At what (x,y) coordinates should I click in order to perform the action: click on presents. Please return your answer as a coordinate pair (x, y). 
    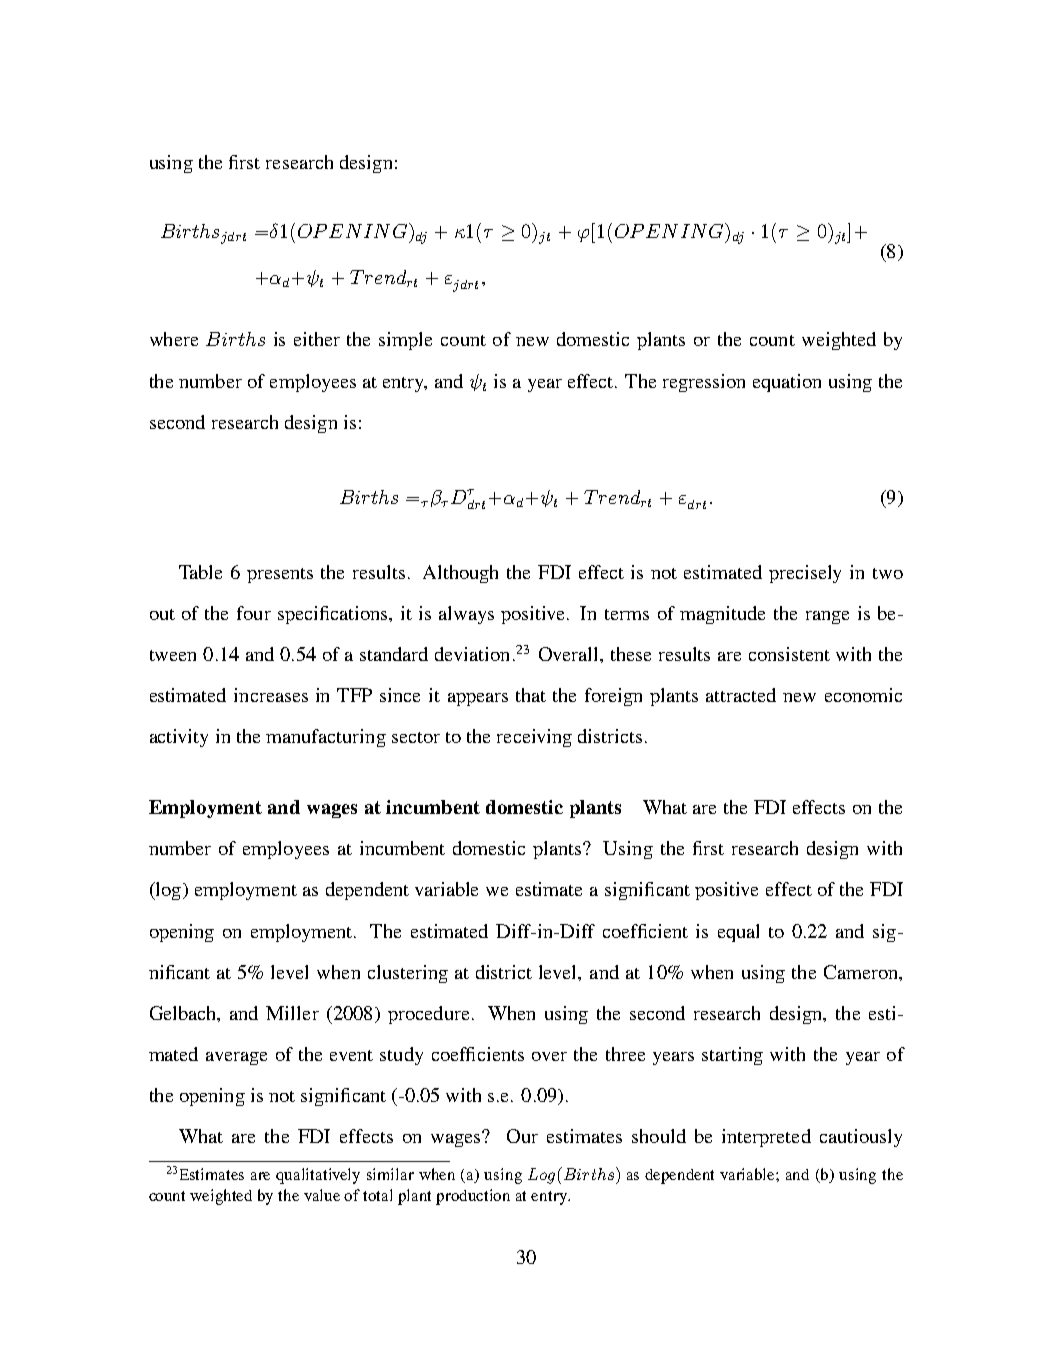
    Looking at the image, I should click on (280, 575).
